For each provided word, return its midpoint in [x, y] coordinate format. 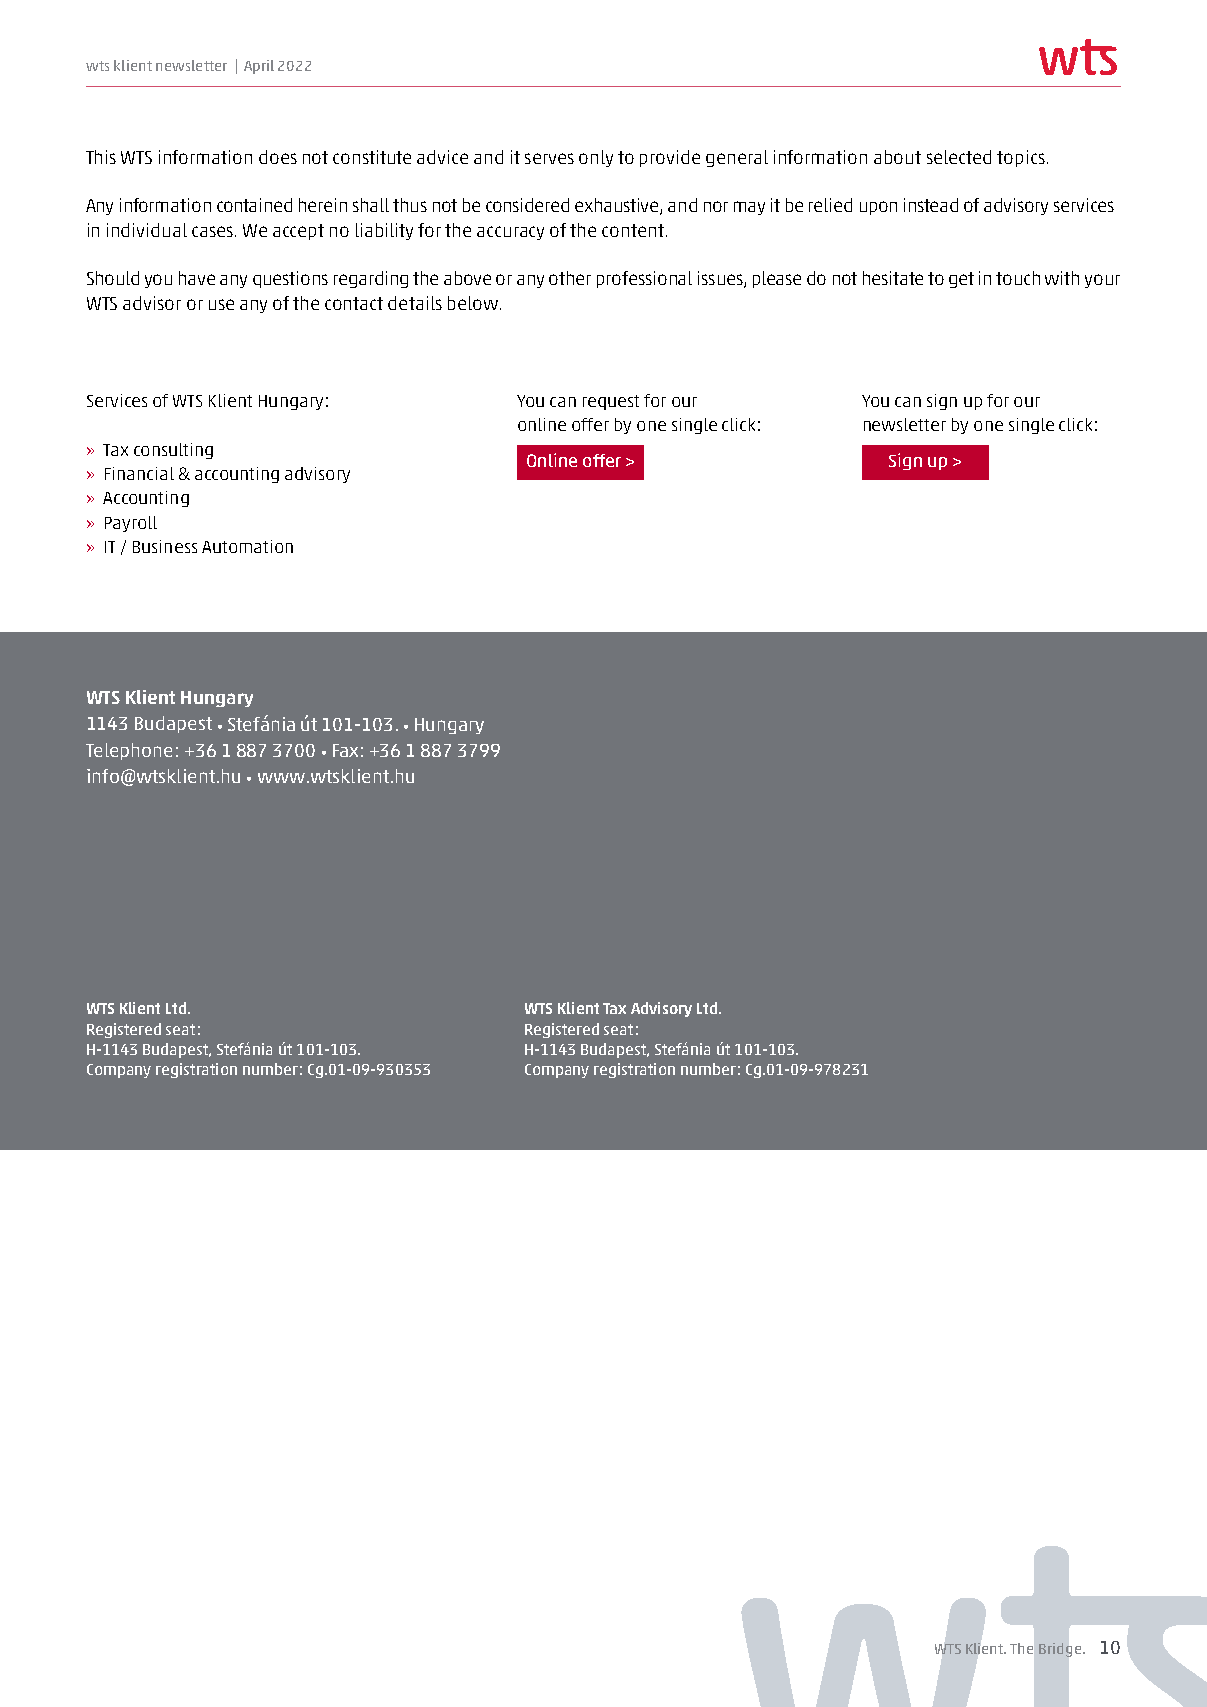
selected [959, 157]
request [611, 402]
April [259, 67]
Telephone [129, 751]
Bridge [1061, 1650]
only [596, 158]
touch [1018, 278]
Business [165, 546]
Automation [247, 546]
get [961, 280]
